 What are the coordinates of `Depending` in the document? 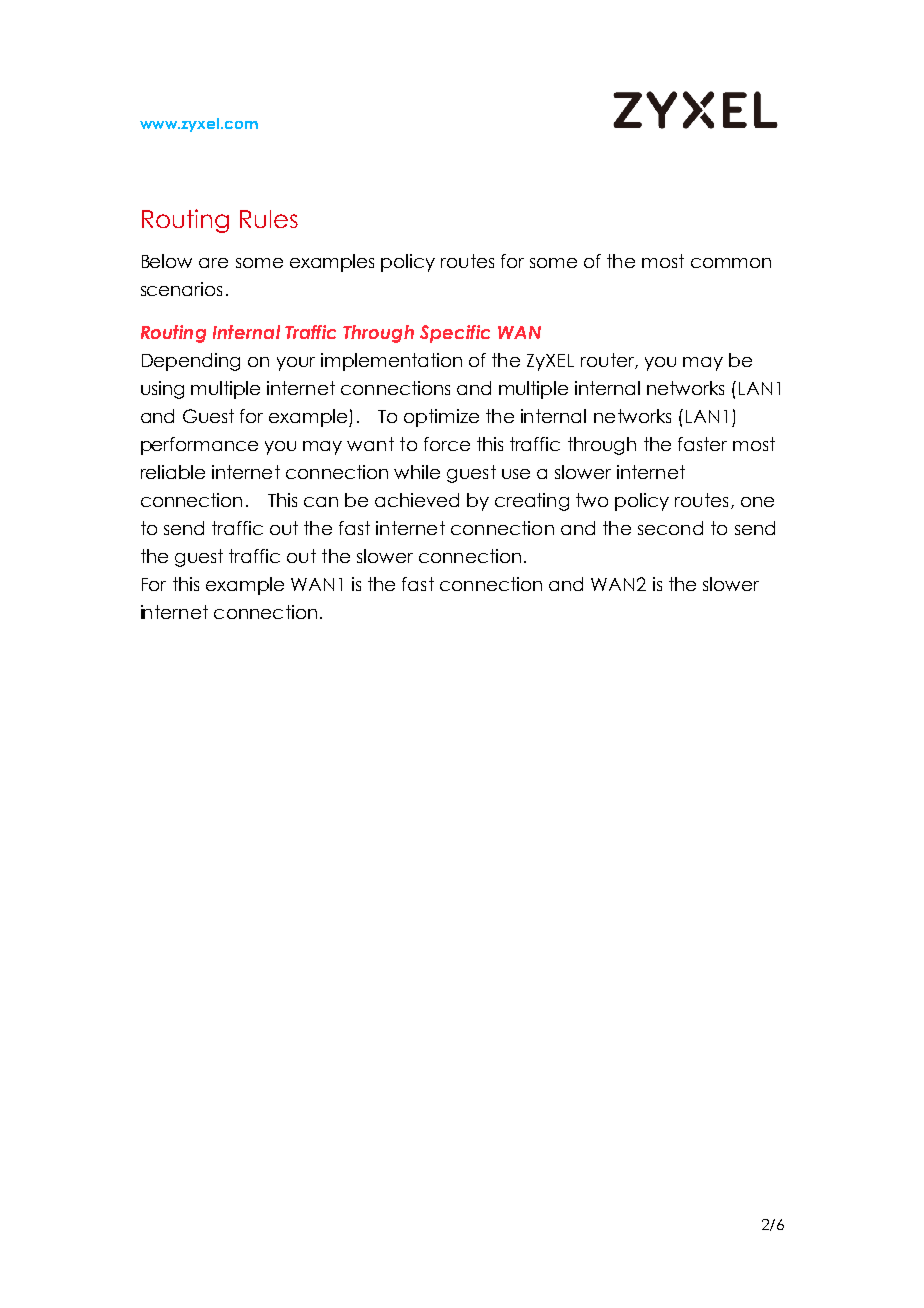 It's located at (191, 362).
